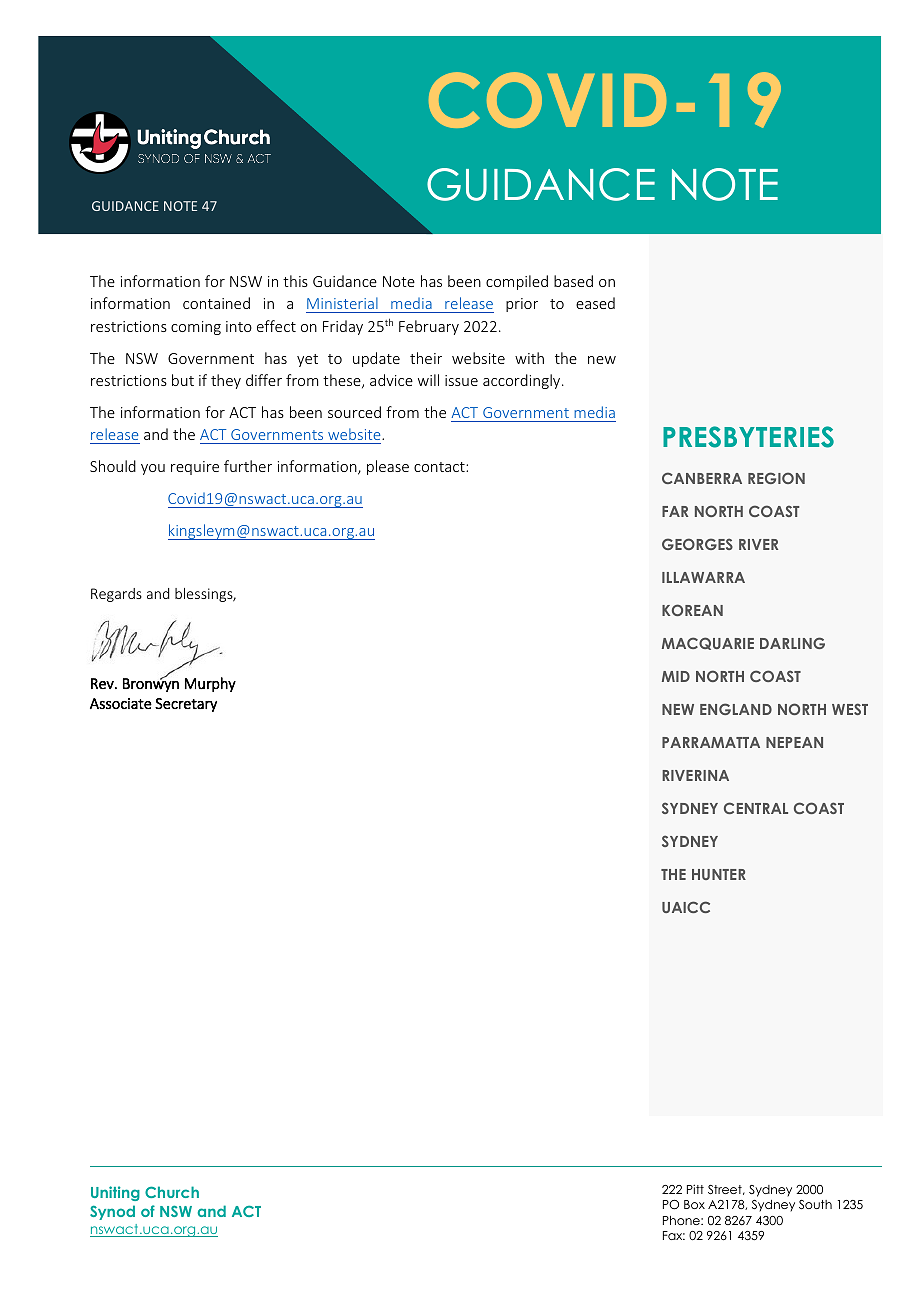  What do you see at coordinates (695, 1189) in the page?
I see `Pitt` at bounding box center [695, 1189].
